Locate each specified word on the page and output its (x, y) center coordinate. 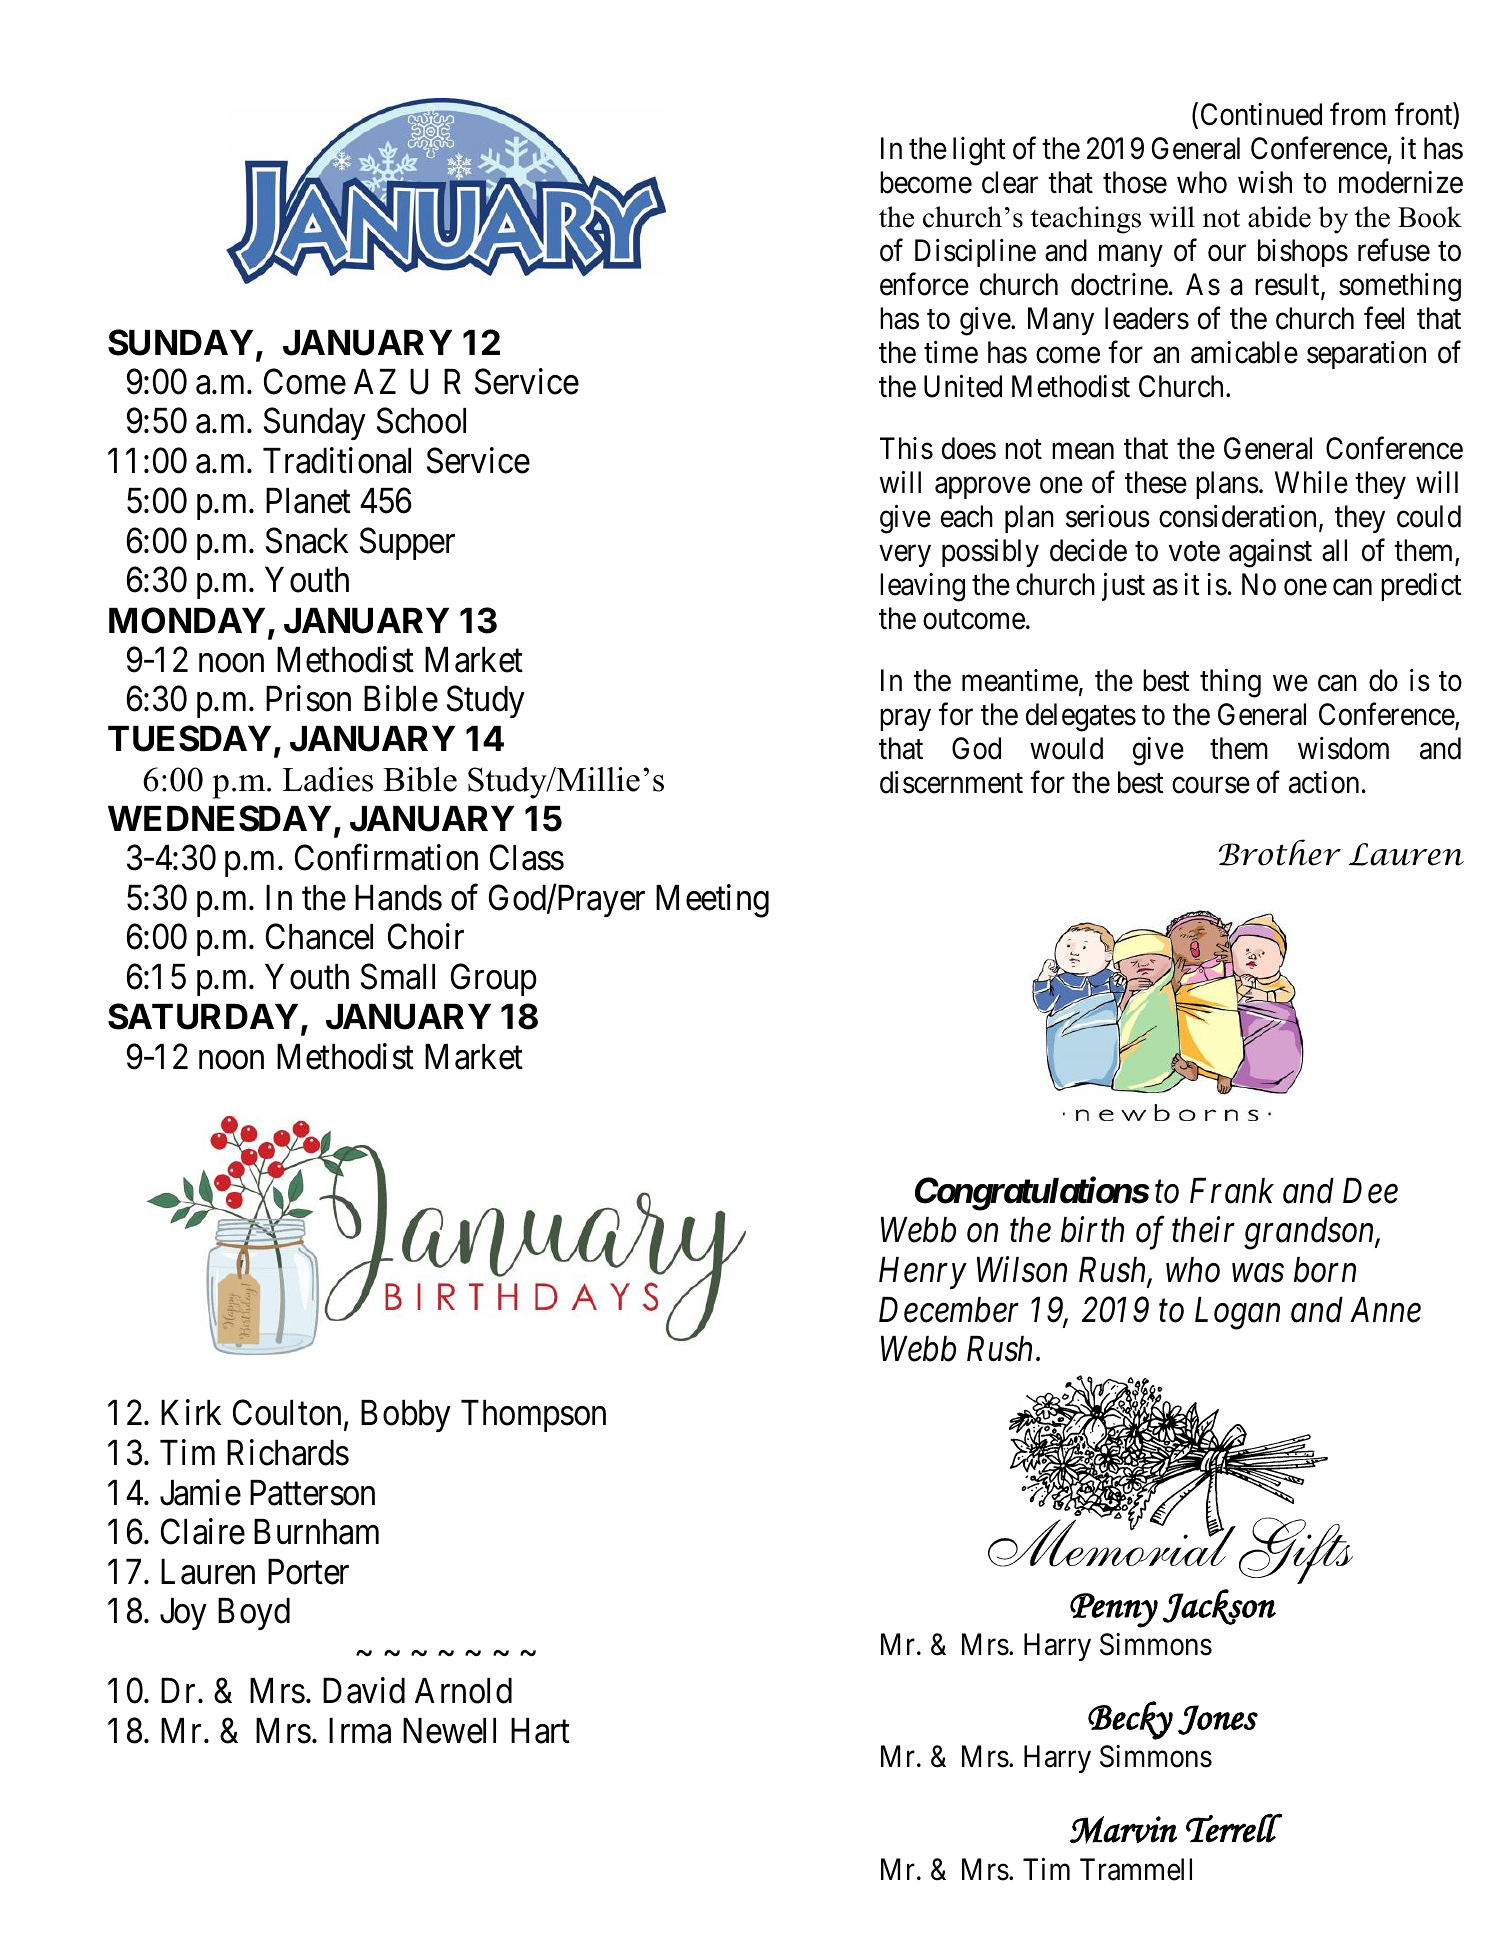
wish (1265, 182)
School (421, 421)
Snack (307, 540)
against (1270, 553)
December (949, 1310)
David (364, 1690)
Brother (1280, 852)
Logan (1237, 1313)
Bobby (406, 1416)
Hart (540, 1731)
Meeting (712, 901)
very (905, 556)
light (979, 151)
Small (398, 976)
